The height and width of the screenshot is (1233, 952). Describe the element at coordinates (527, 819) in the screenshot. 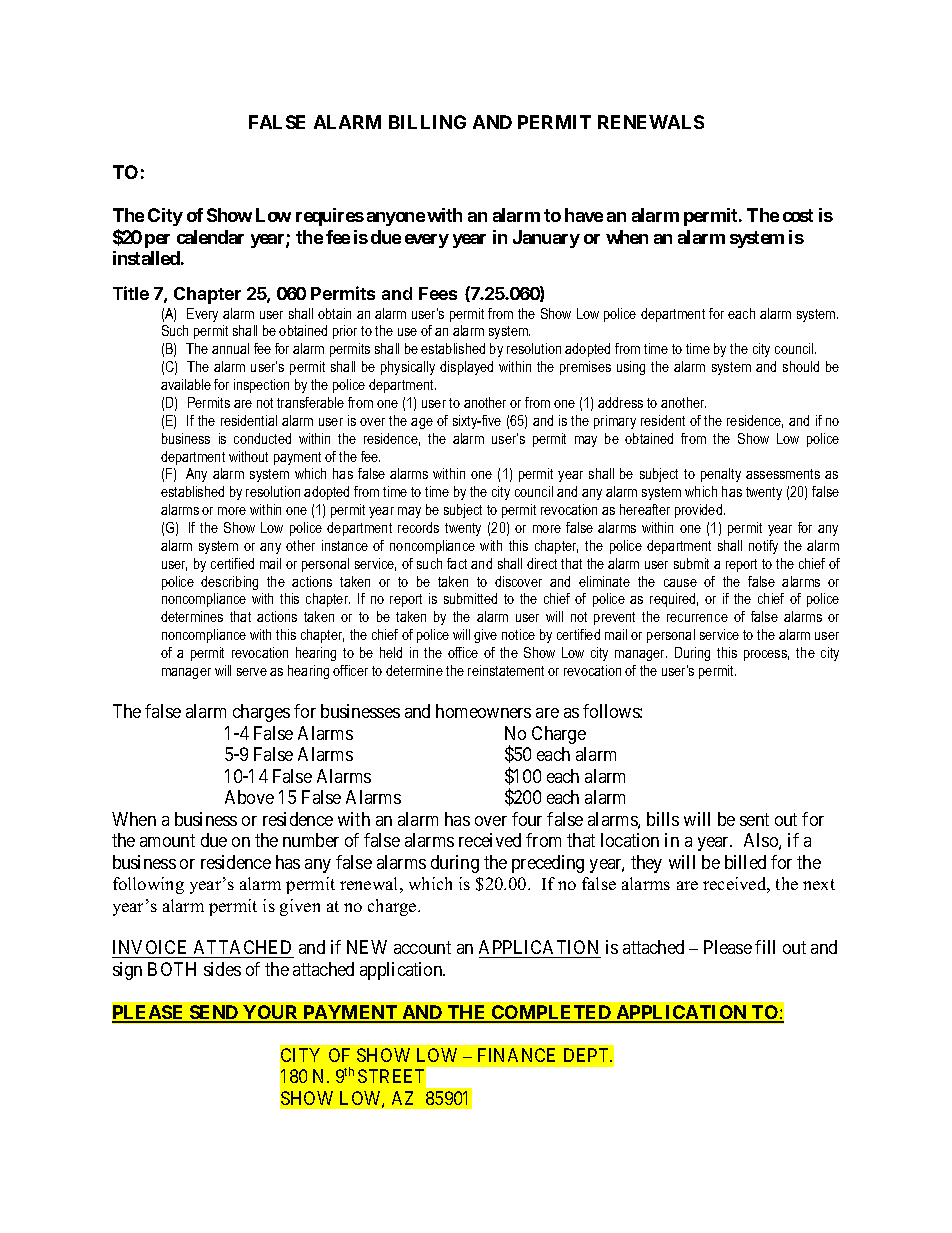

I see `four` at that location.
